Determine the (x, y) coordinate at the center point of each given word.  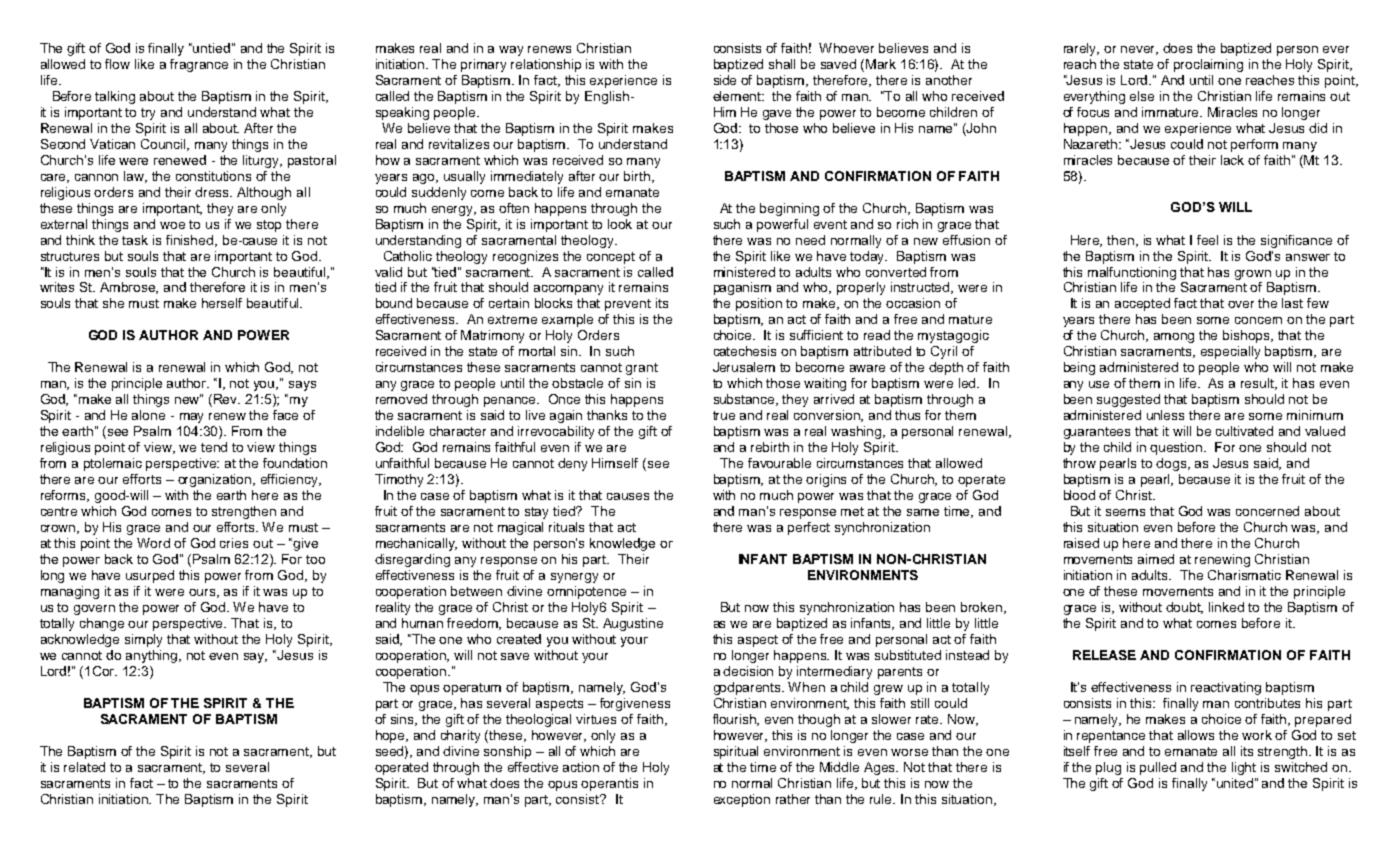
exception (742, 800)
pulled (1158, 768)
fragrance (199, 65)
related (84, 767)
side (725, 80)
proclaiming (1208, 65)
